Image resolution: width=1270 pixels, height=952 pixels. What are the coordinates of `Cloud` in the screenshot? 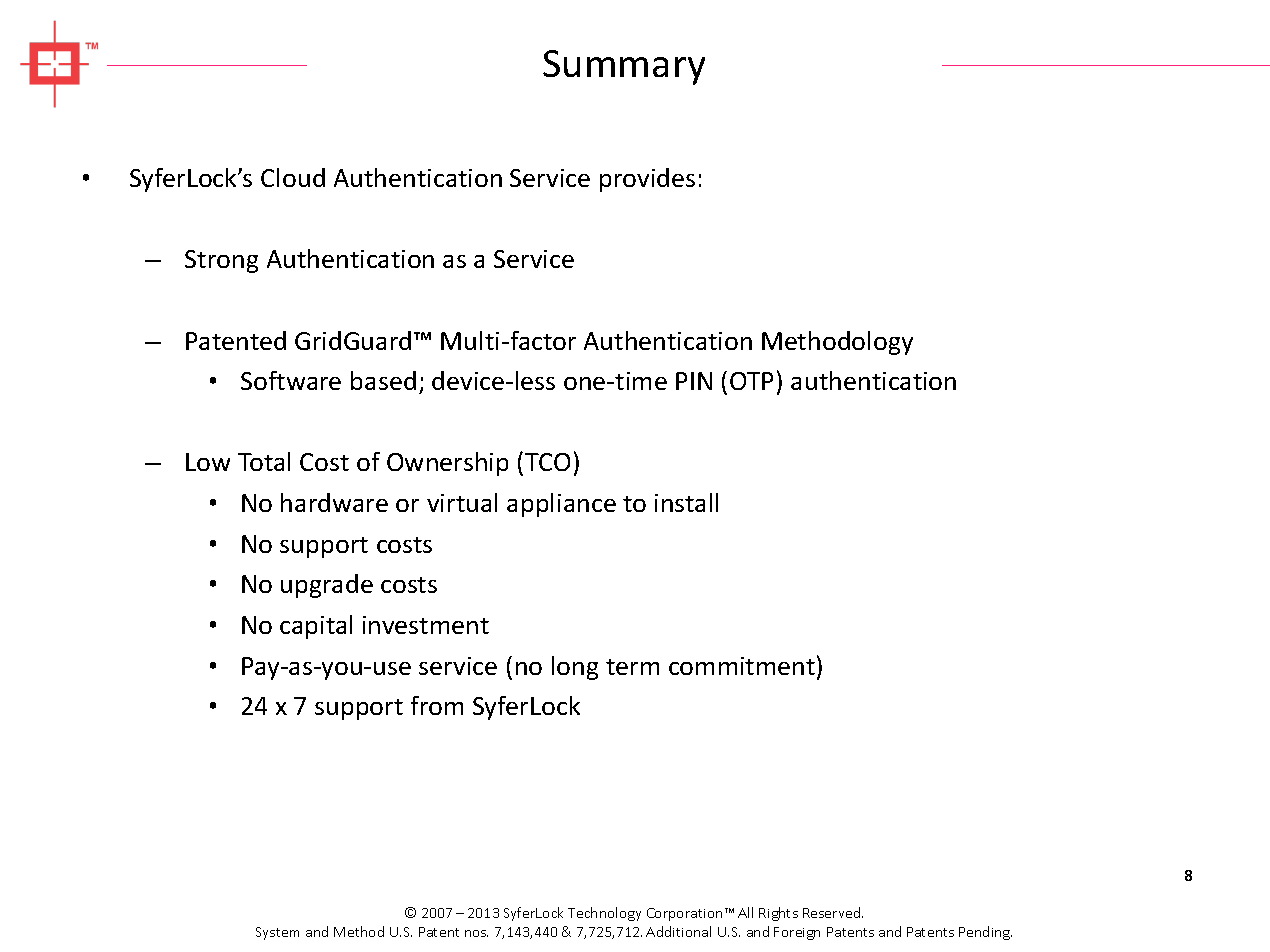 It's located at (293, 177).
